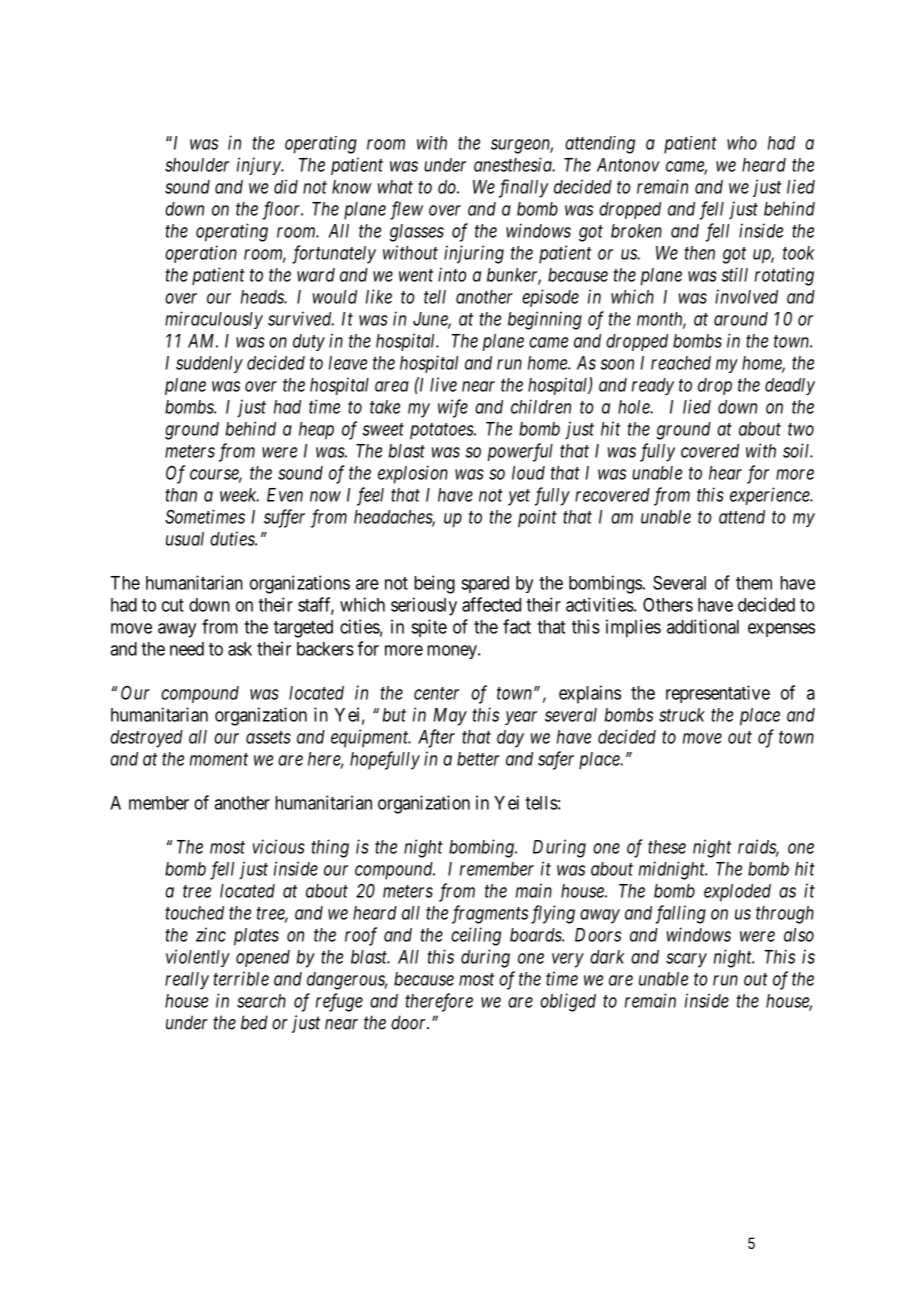  What do you see at coordinates (686, 960) in the document?
I see `scary` at bounding box center [686, 960].
